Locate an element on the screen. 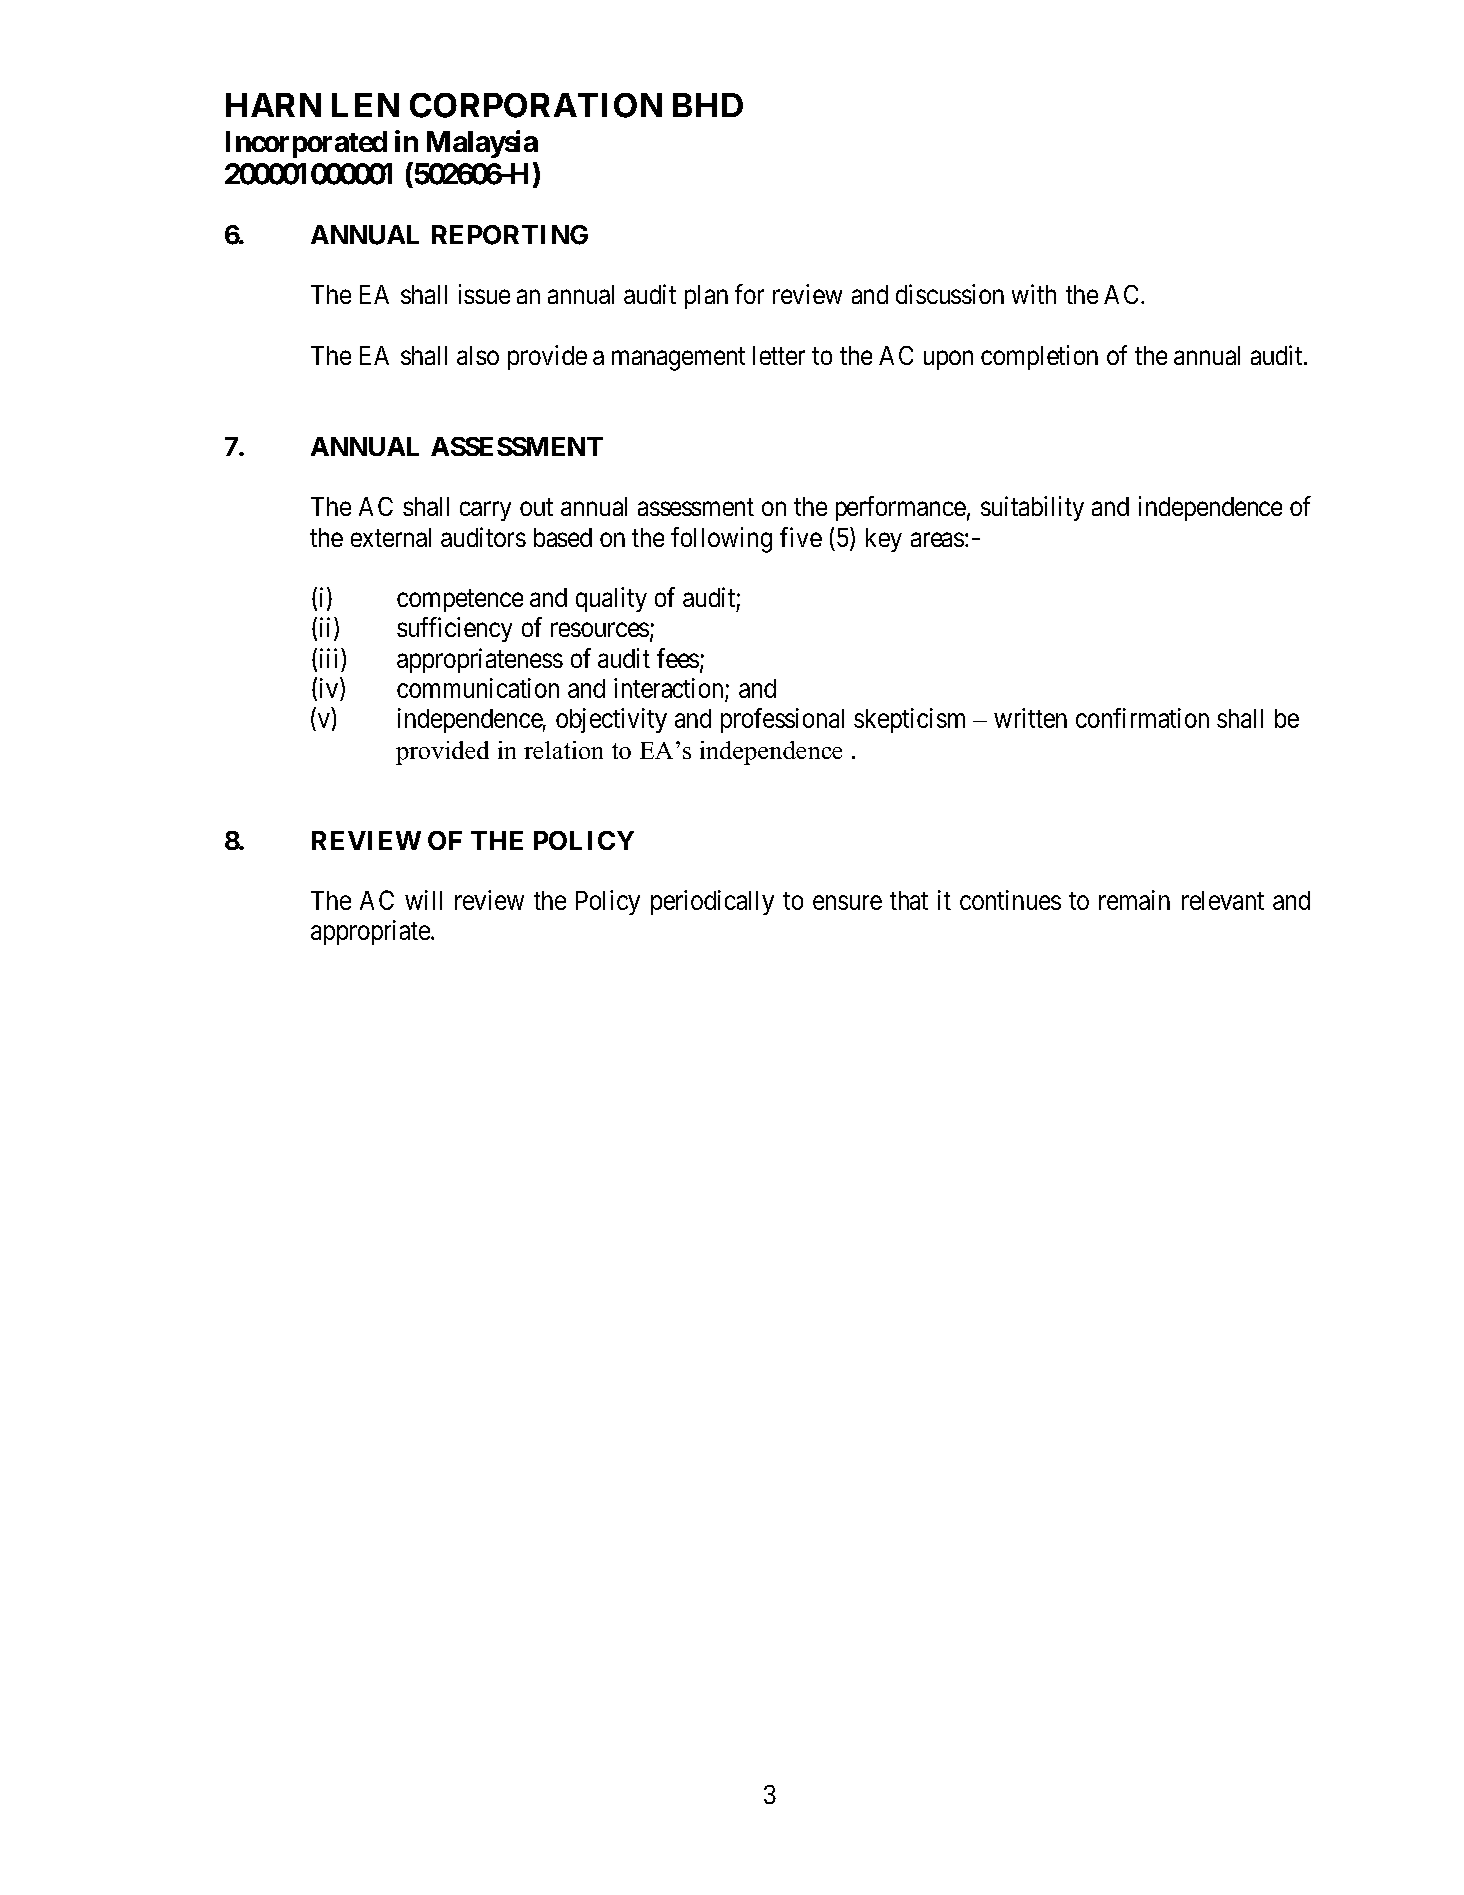  five is located at coordinates (801, 537).
